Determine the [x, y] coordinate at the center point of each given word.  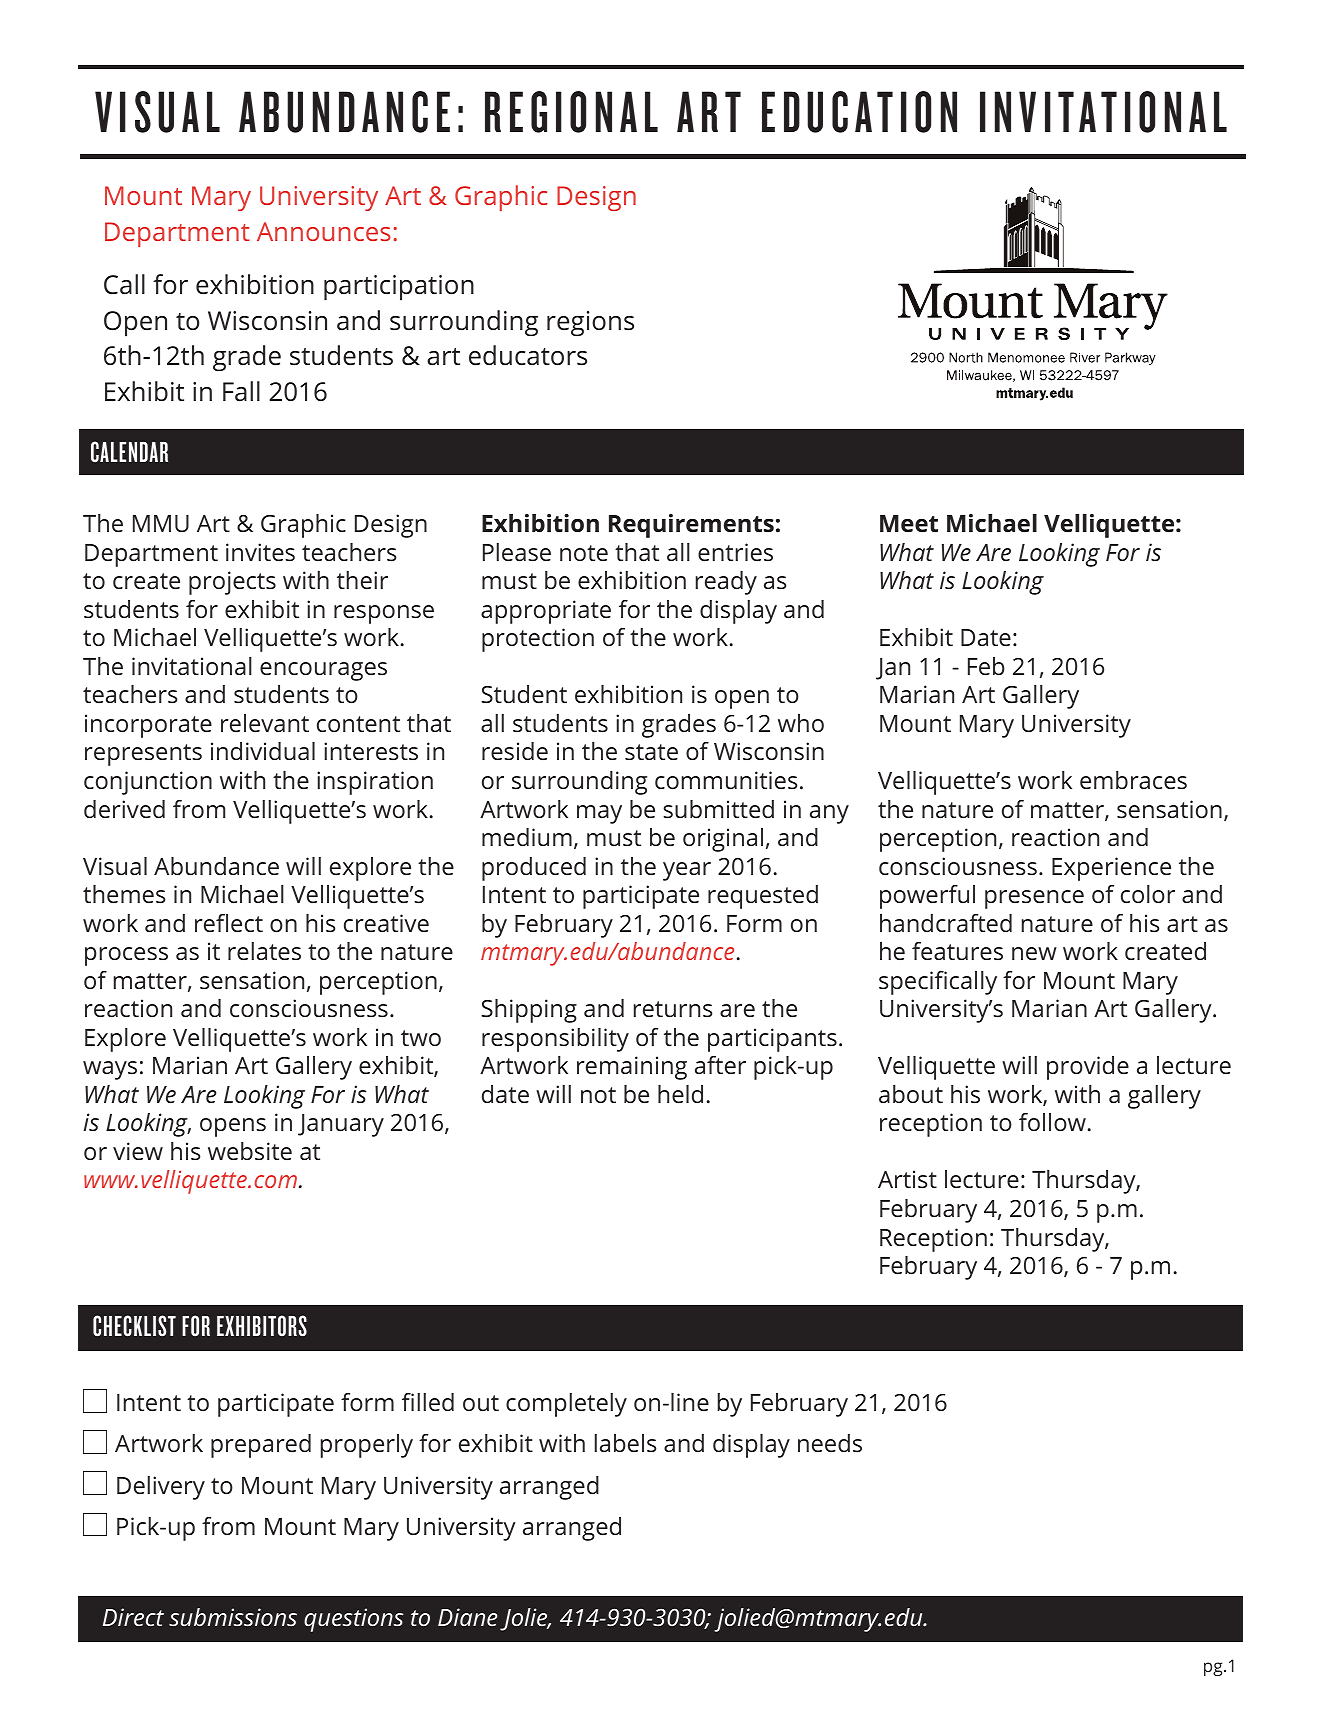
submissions [233, 1617]
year [687, 871]
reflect [229, 923]
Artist [907, 1179]
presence [1034, 899]
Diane [467, 1617]
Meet [909, 524]
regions [590, 324]
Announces [324, 231]
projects [232, 583]
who [801, 723]
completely [566, 1405]
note [584, 553]
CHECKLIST [134, 1326]
